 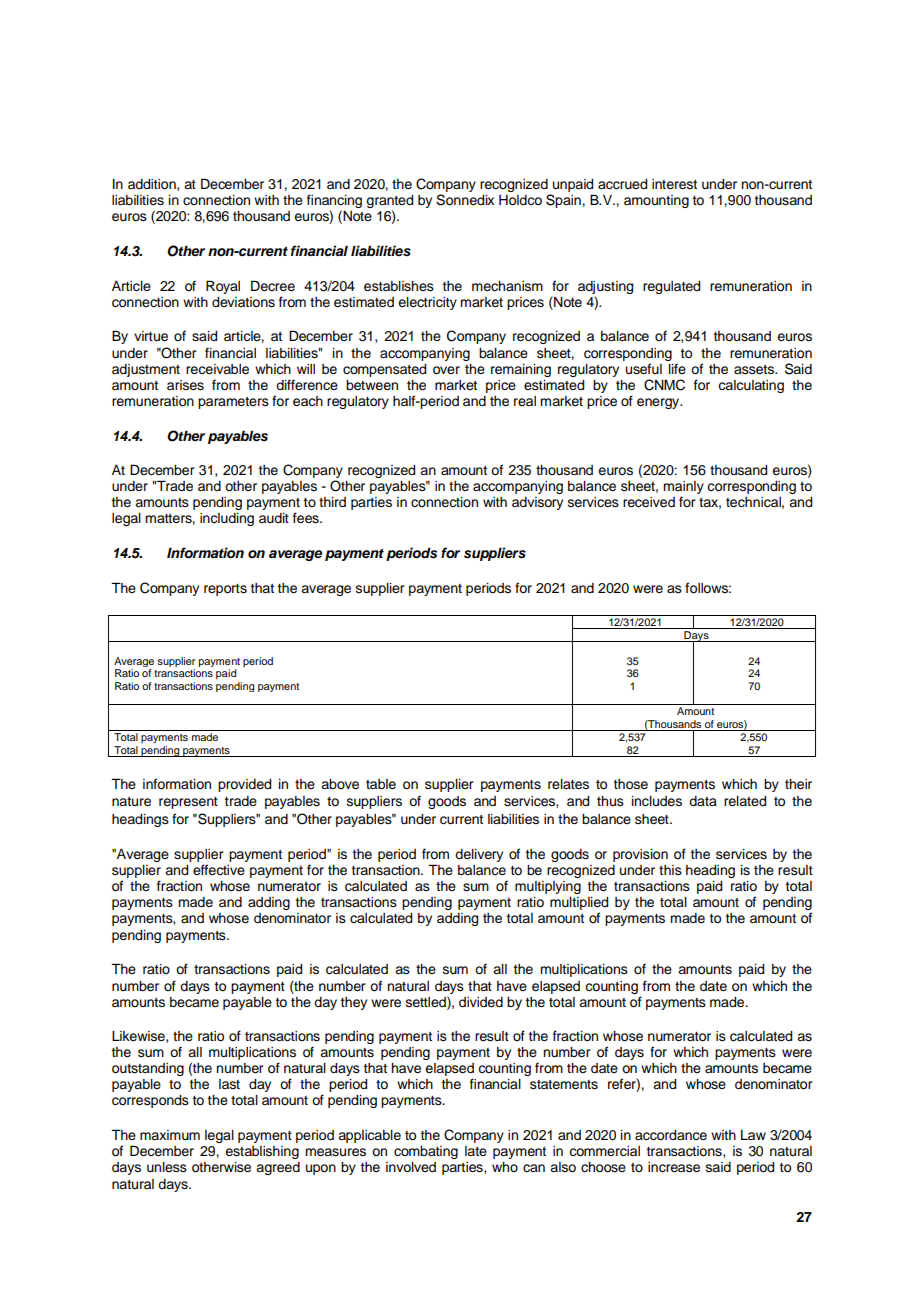 What do you see at coordinates (223, 287) in the screenshot?
I see `Royal` at bounding box center [223, 287].
